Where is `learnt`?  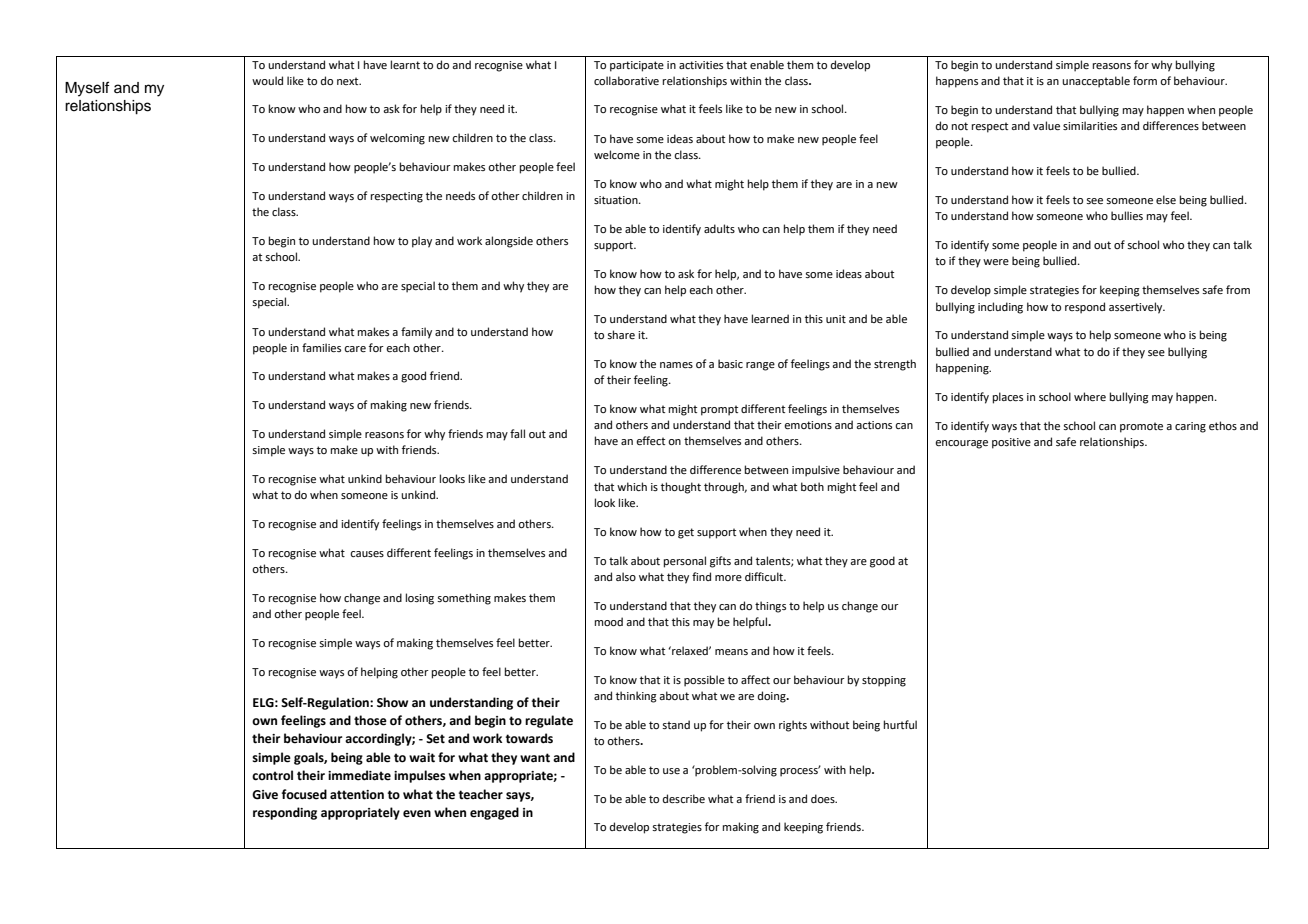
learnt is located at coordinates (405, 64).
